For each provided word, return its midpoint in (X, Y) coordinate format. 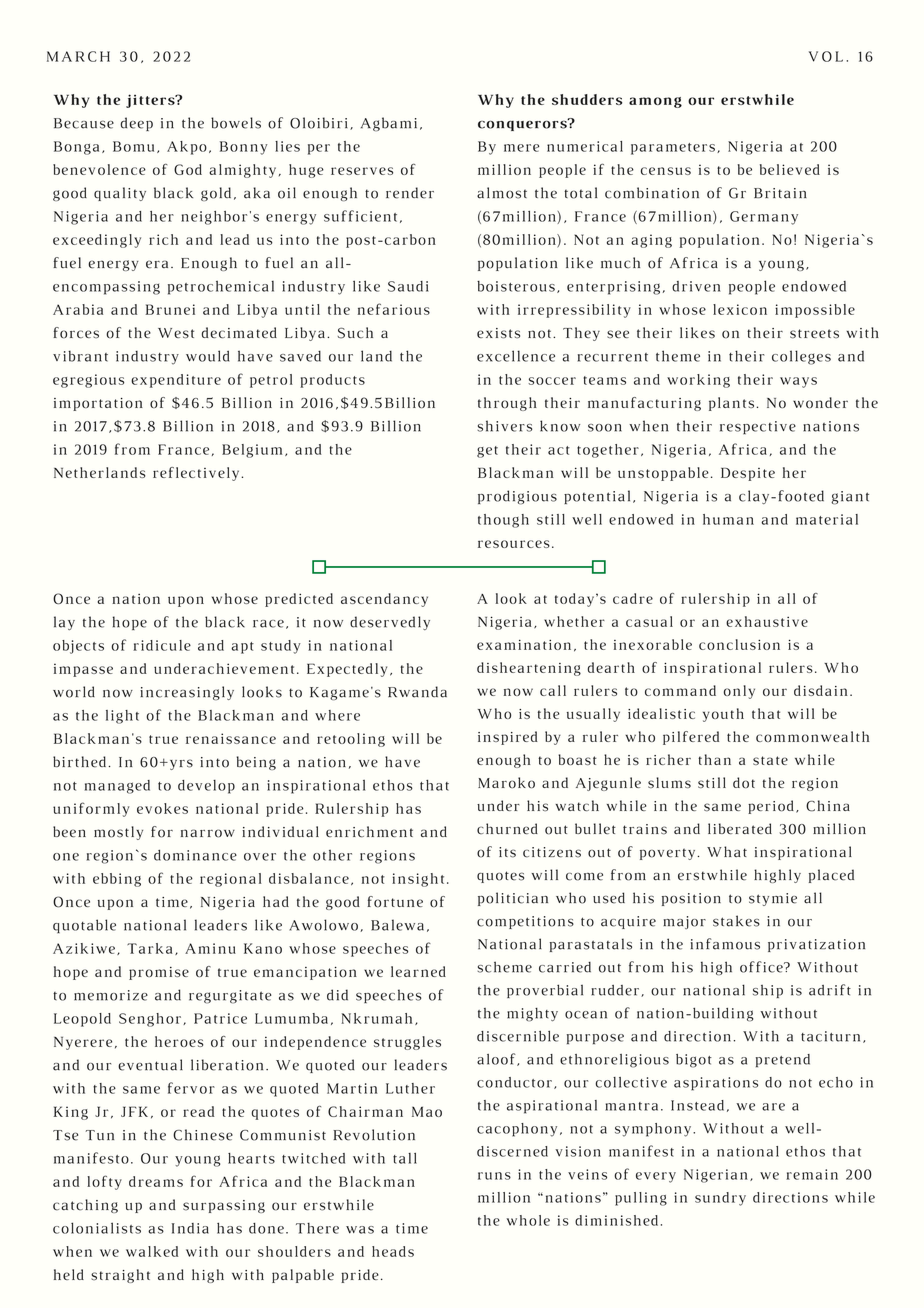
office (762, 967)
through (507, 404)
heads (393, 1251)
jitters (151, 101)
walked (152, 1251)
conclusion (739, 644)
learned (418, 971)
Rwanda (417, 692)
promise (159, 973)
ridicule (162, 645)
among (655, 102)
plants (731, 404)
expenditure (176, 381)
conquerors (523, 124)
